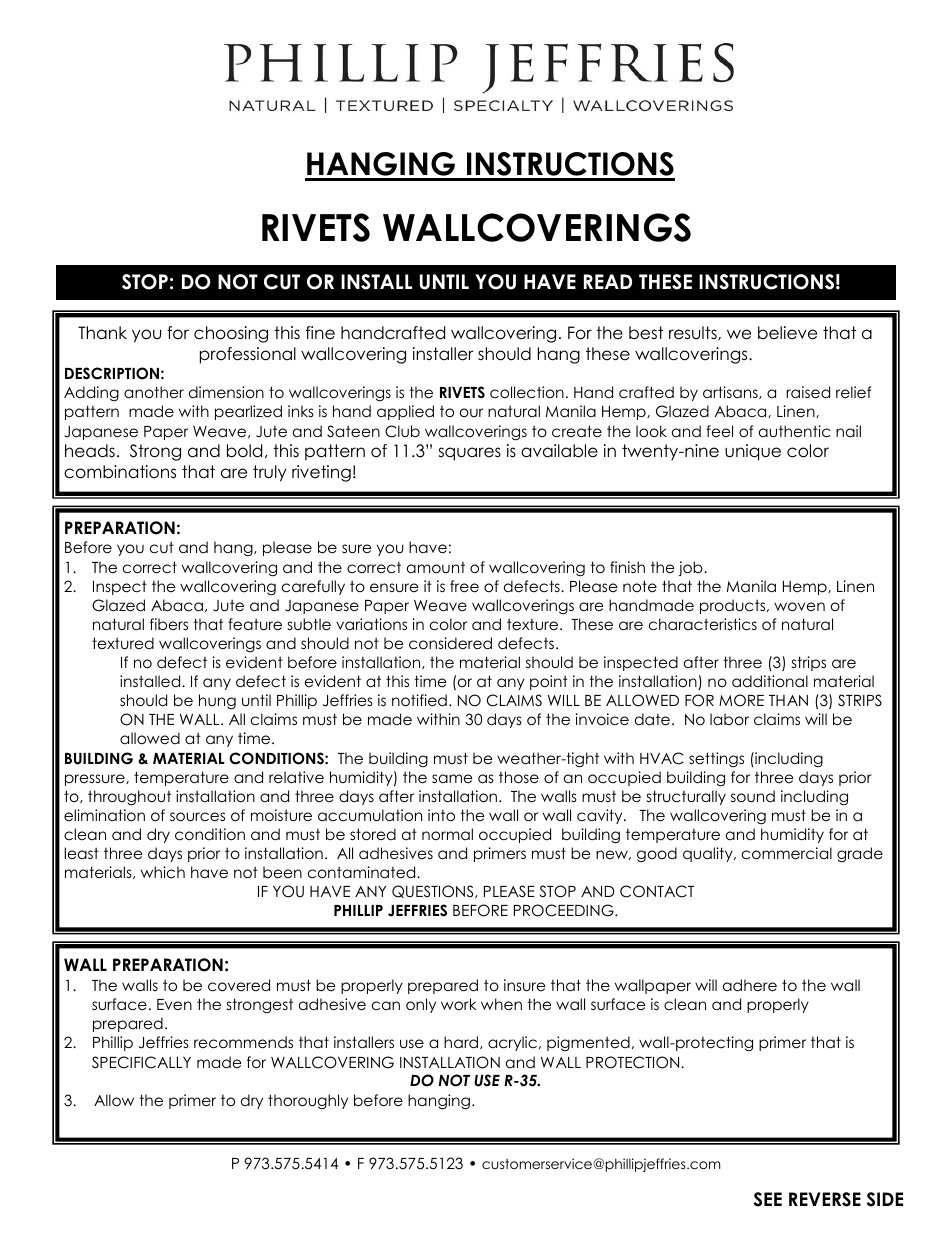  I want to click on commercial, so click(787, 853).
